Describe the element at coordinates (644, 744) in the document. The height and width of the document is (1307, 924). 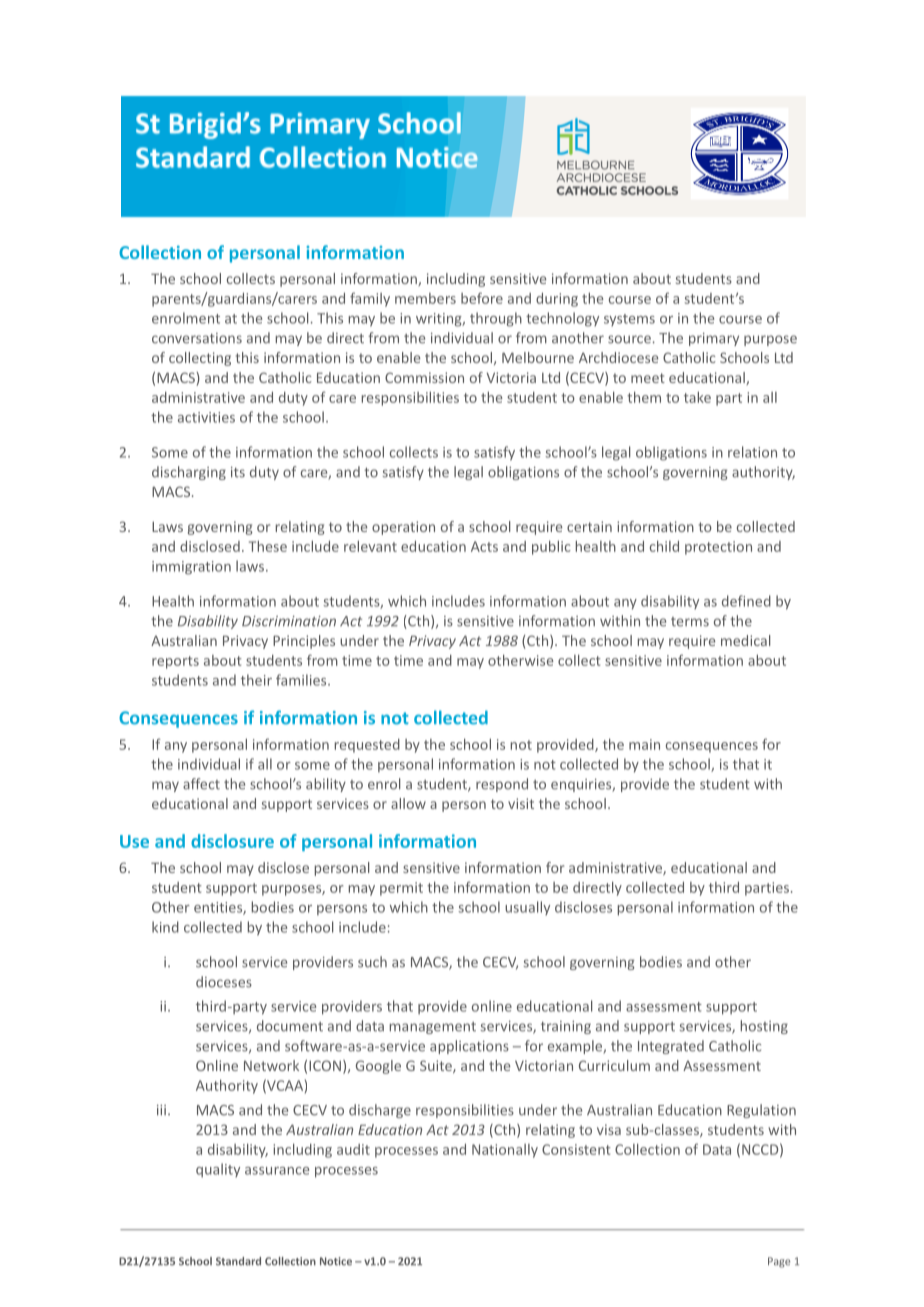
I see `main` at that location.
